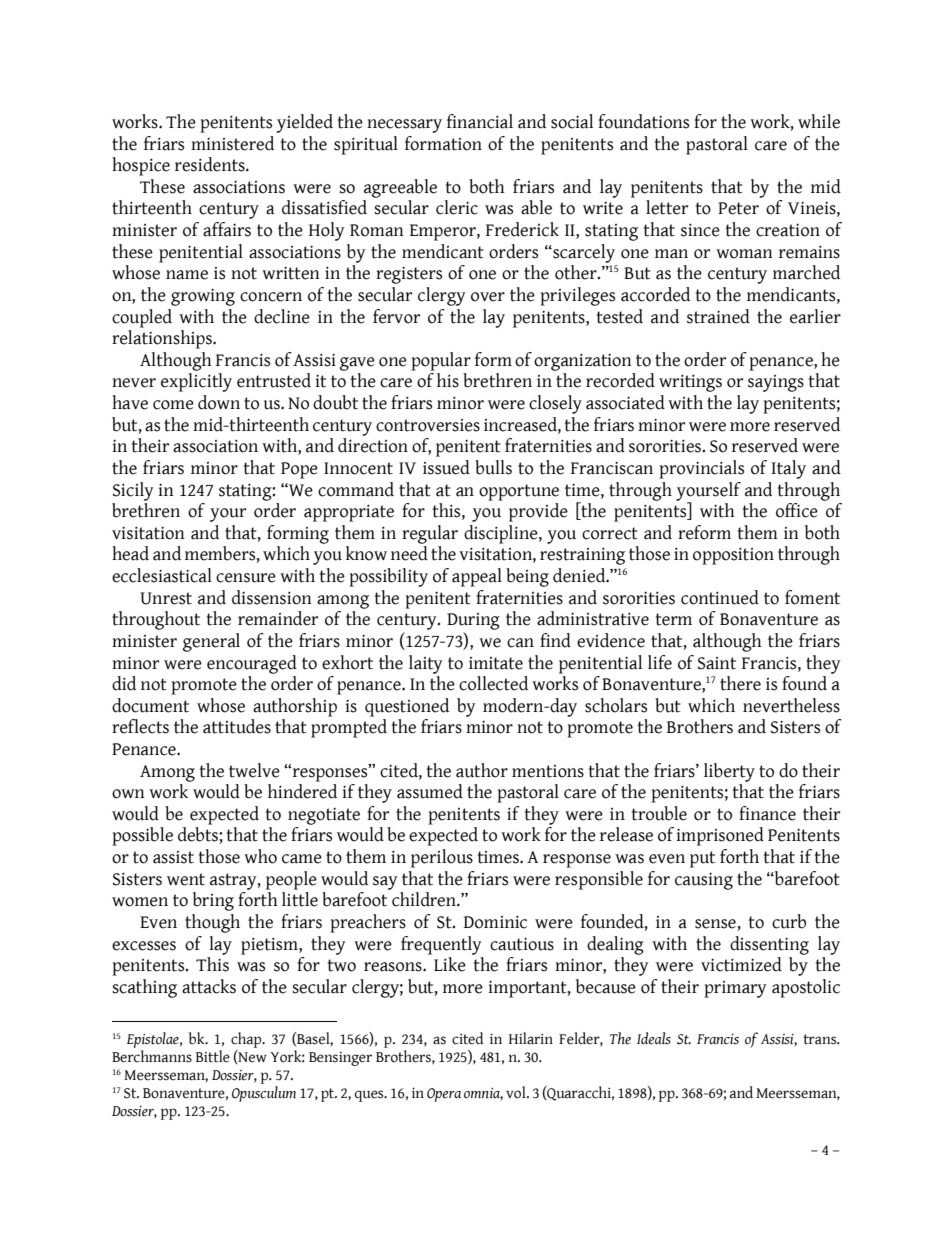  Describe the element at coordinates (738, 208) in the screenshot. I see `Peter` at that location.
